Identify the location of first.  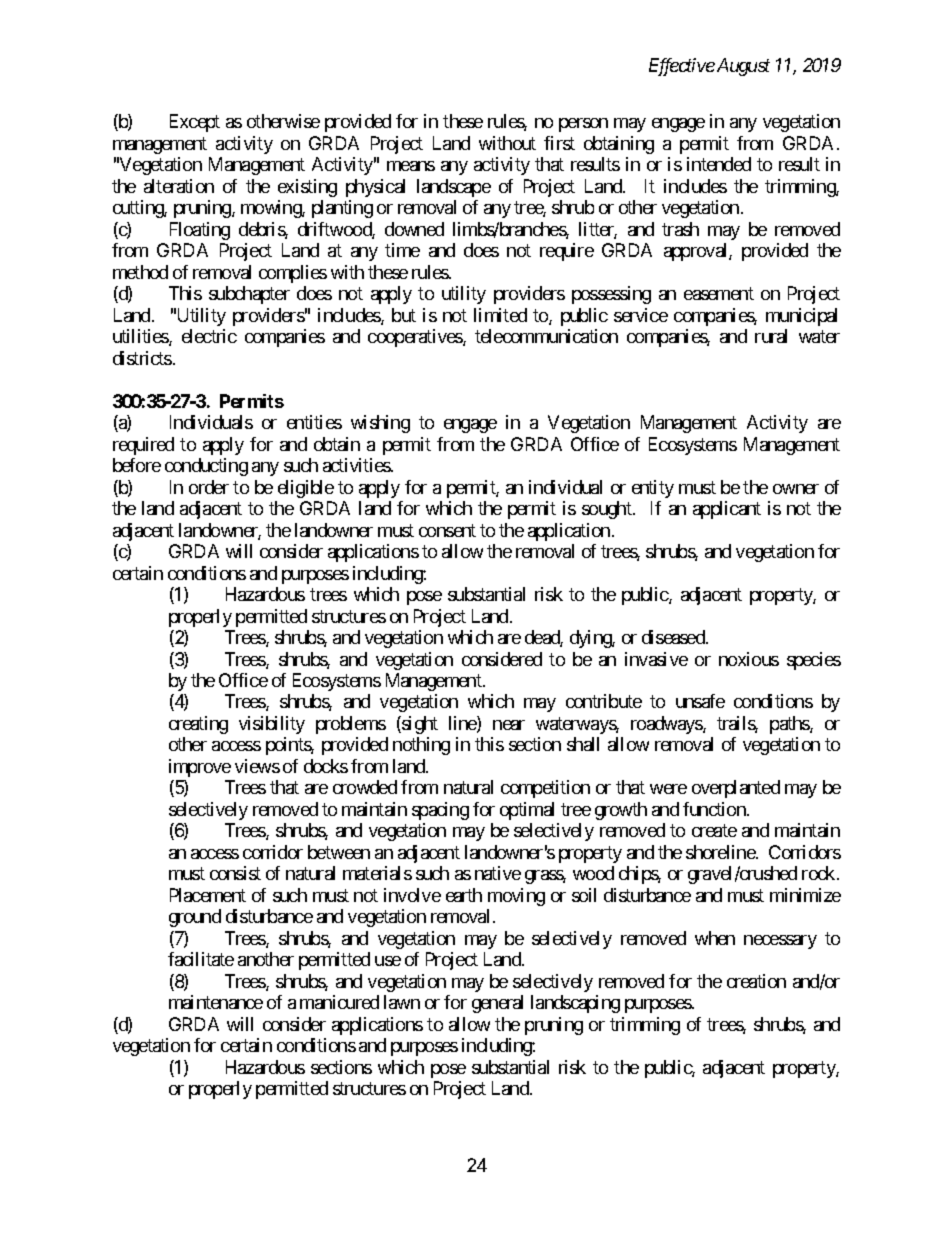
(559, 143).
